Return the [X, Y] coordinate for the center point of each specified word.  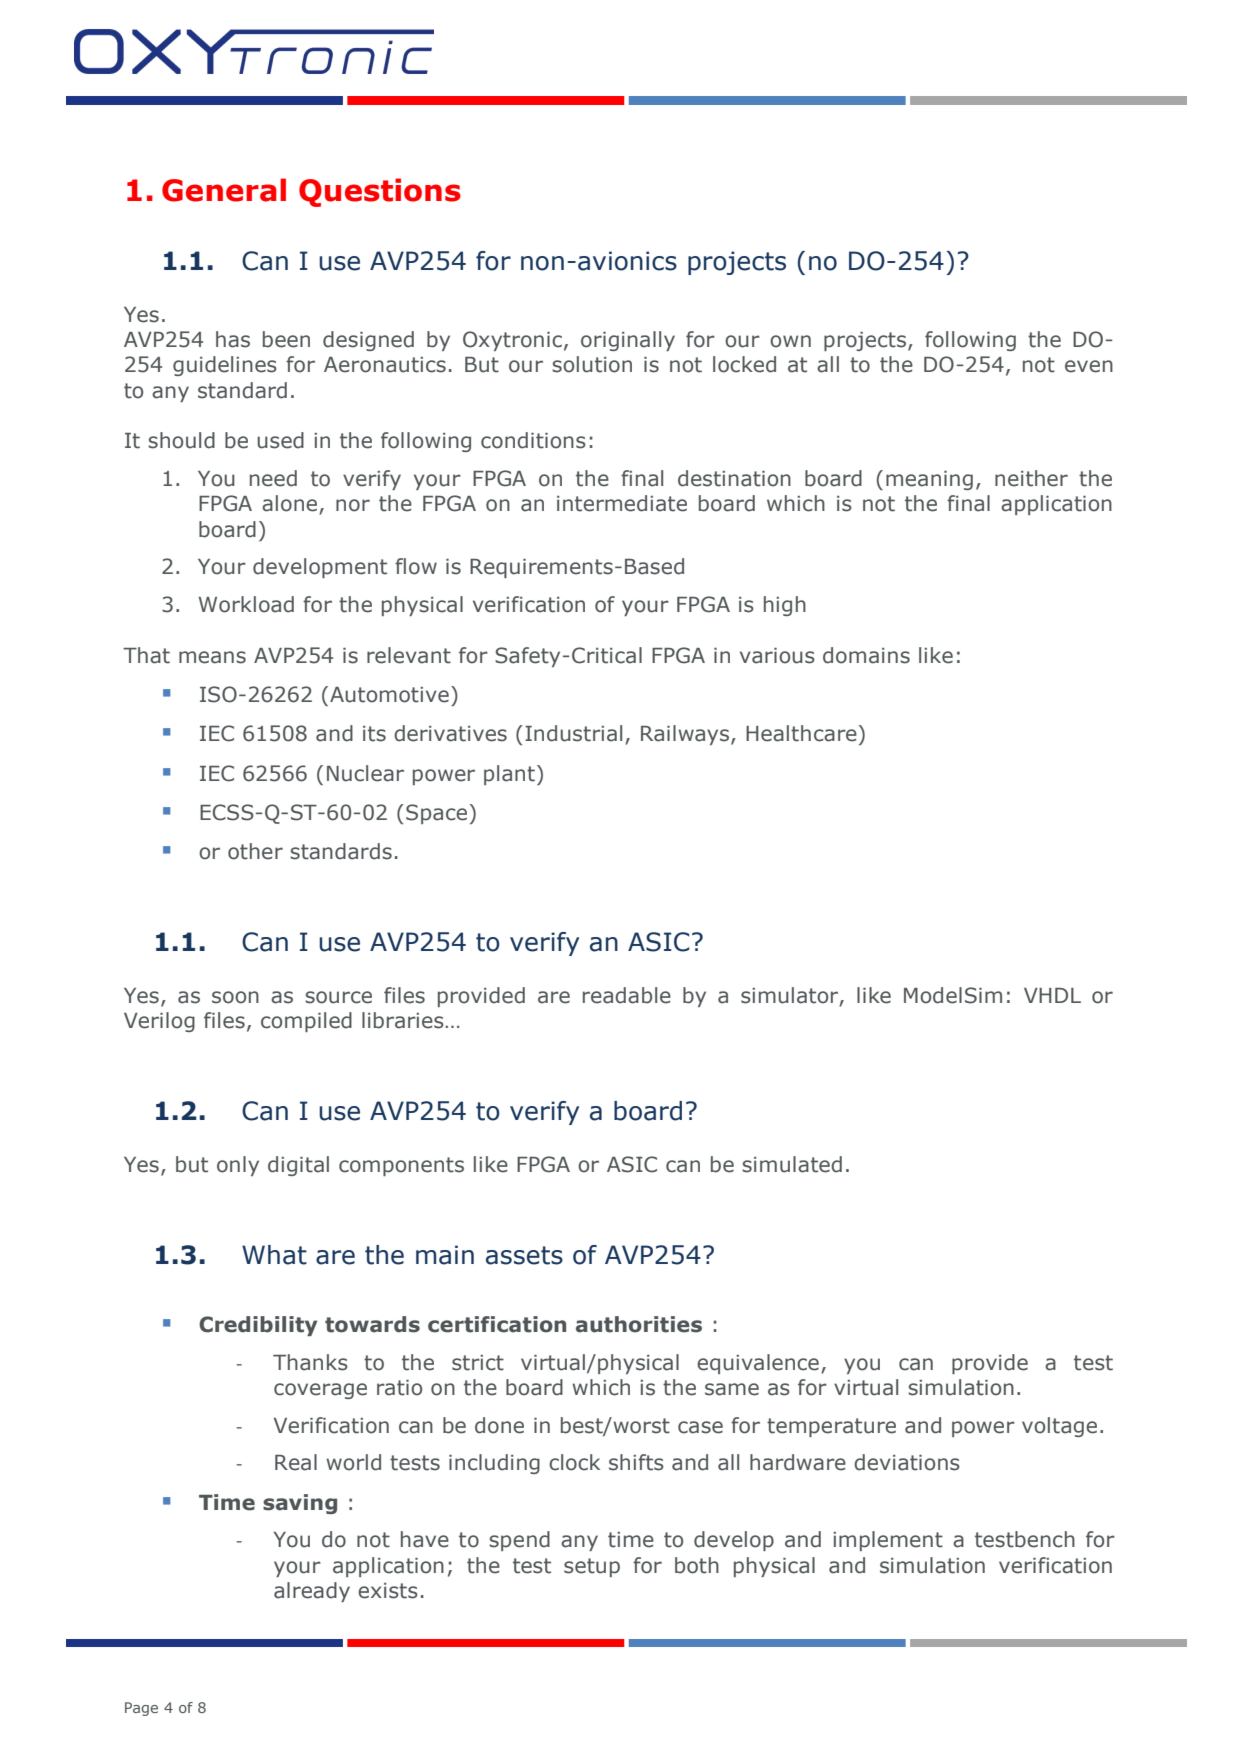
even [1089, 366]
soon [235, 997]
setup [592, 1567]
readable [627, 995]
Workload [246, 604]
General [224, 190]
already [312, 1592]
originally [628, 341]
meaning [929, 480]
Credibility [258, 1326]
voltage [1059, 1427]
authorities [639, 1324]
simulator [791, 996]
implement [888, 1541]
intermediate [622, 503]
